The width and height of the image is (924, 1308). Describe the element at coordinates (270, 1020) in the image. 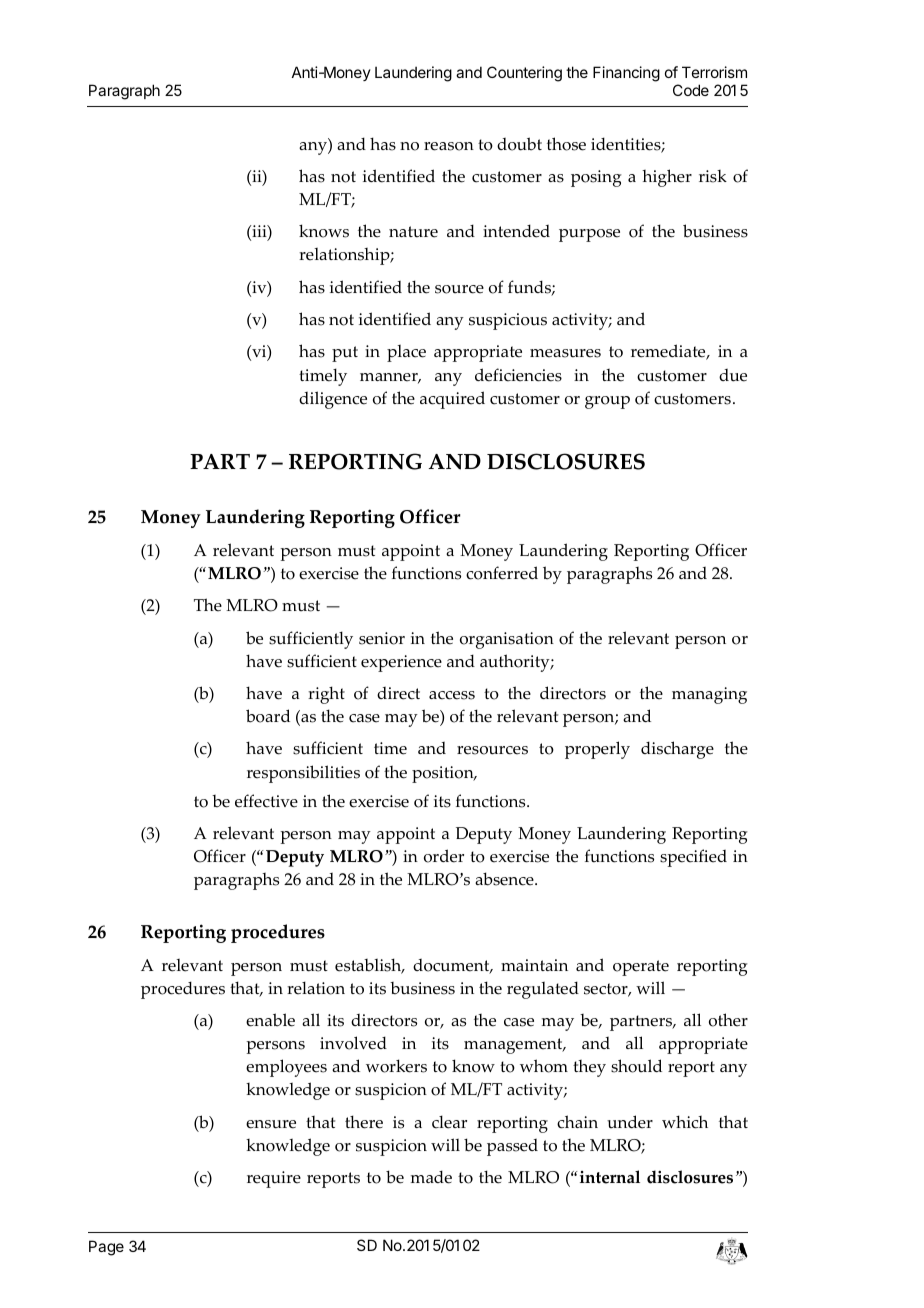

I see `enable` at that location.
